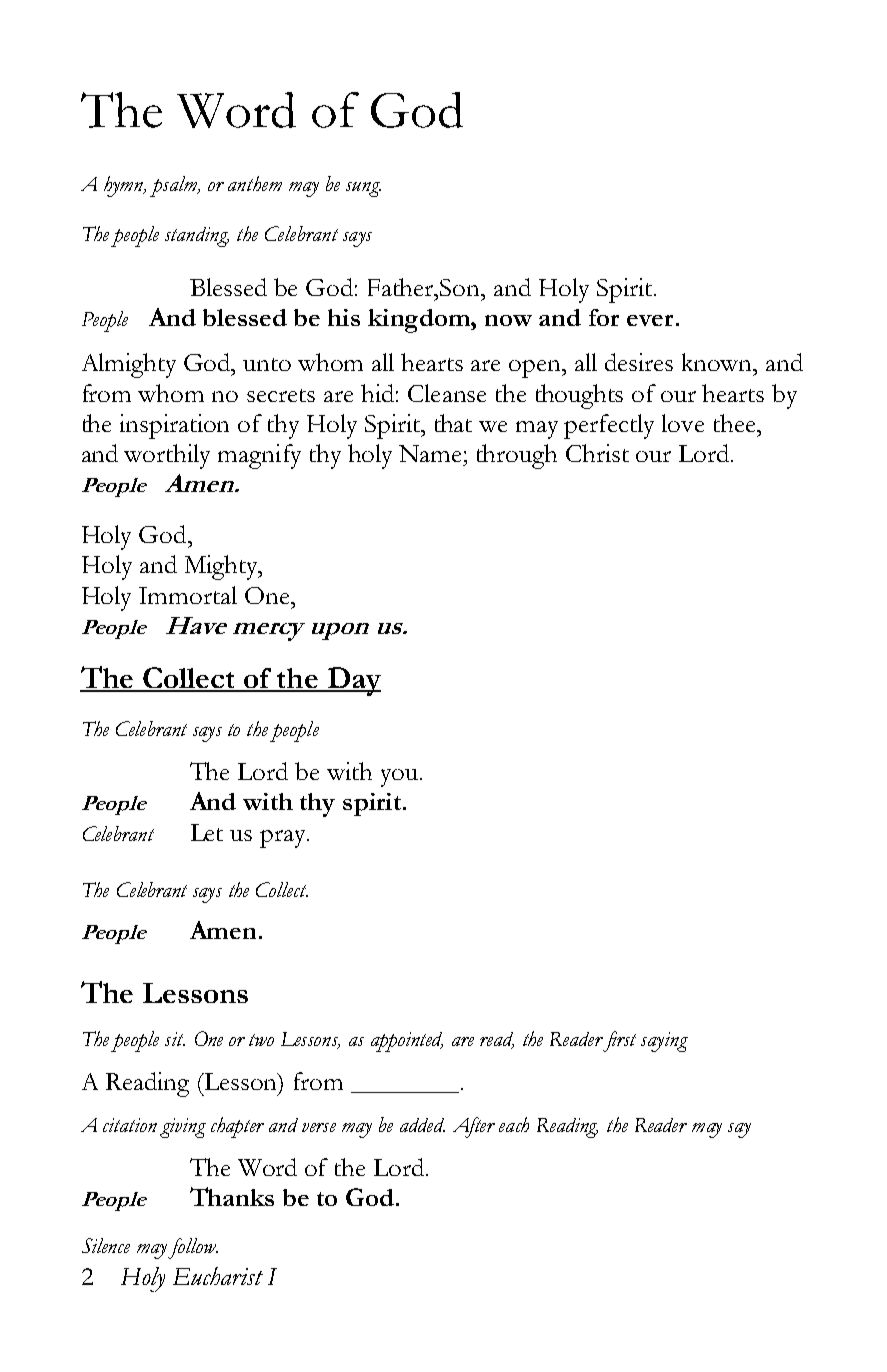 Image resolution: width=887 pixels, height=1372 pixels. I want to click on Day, so click(353, 681).
